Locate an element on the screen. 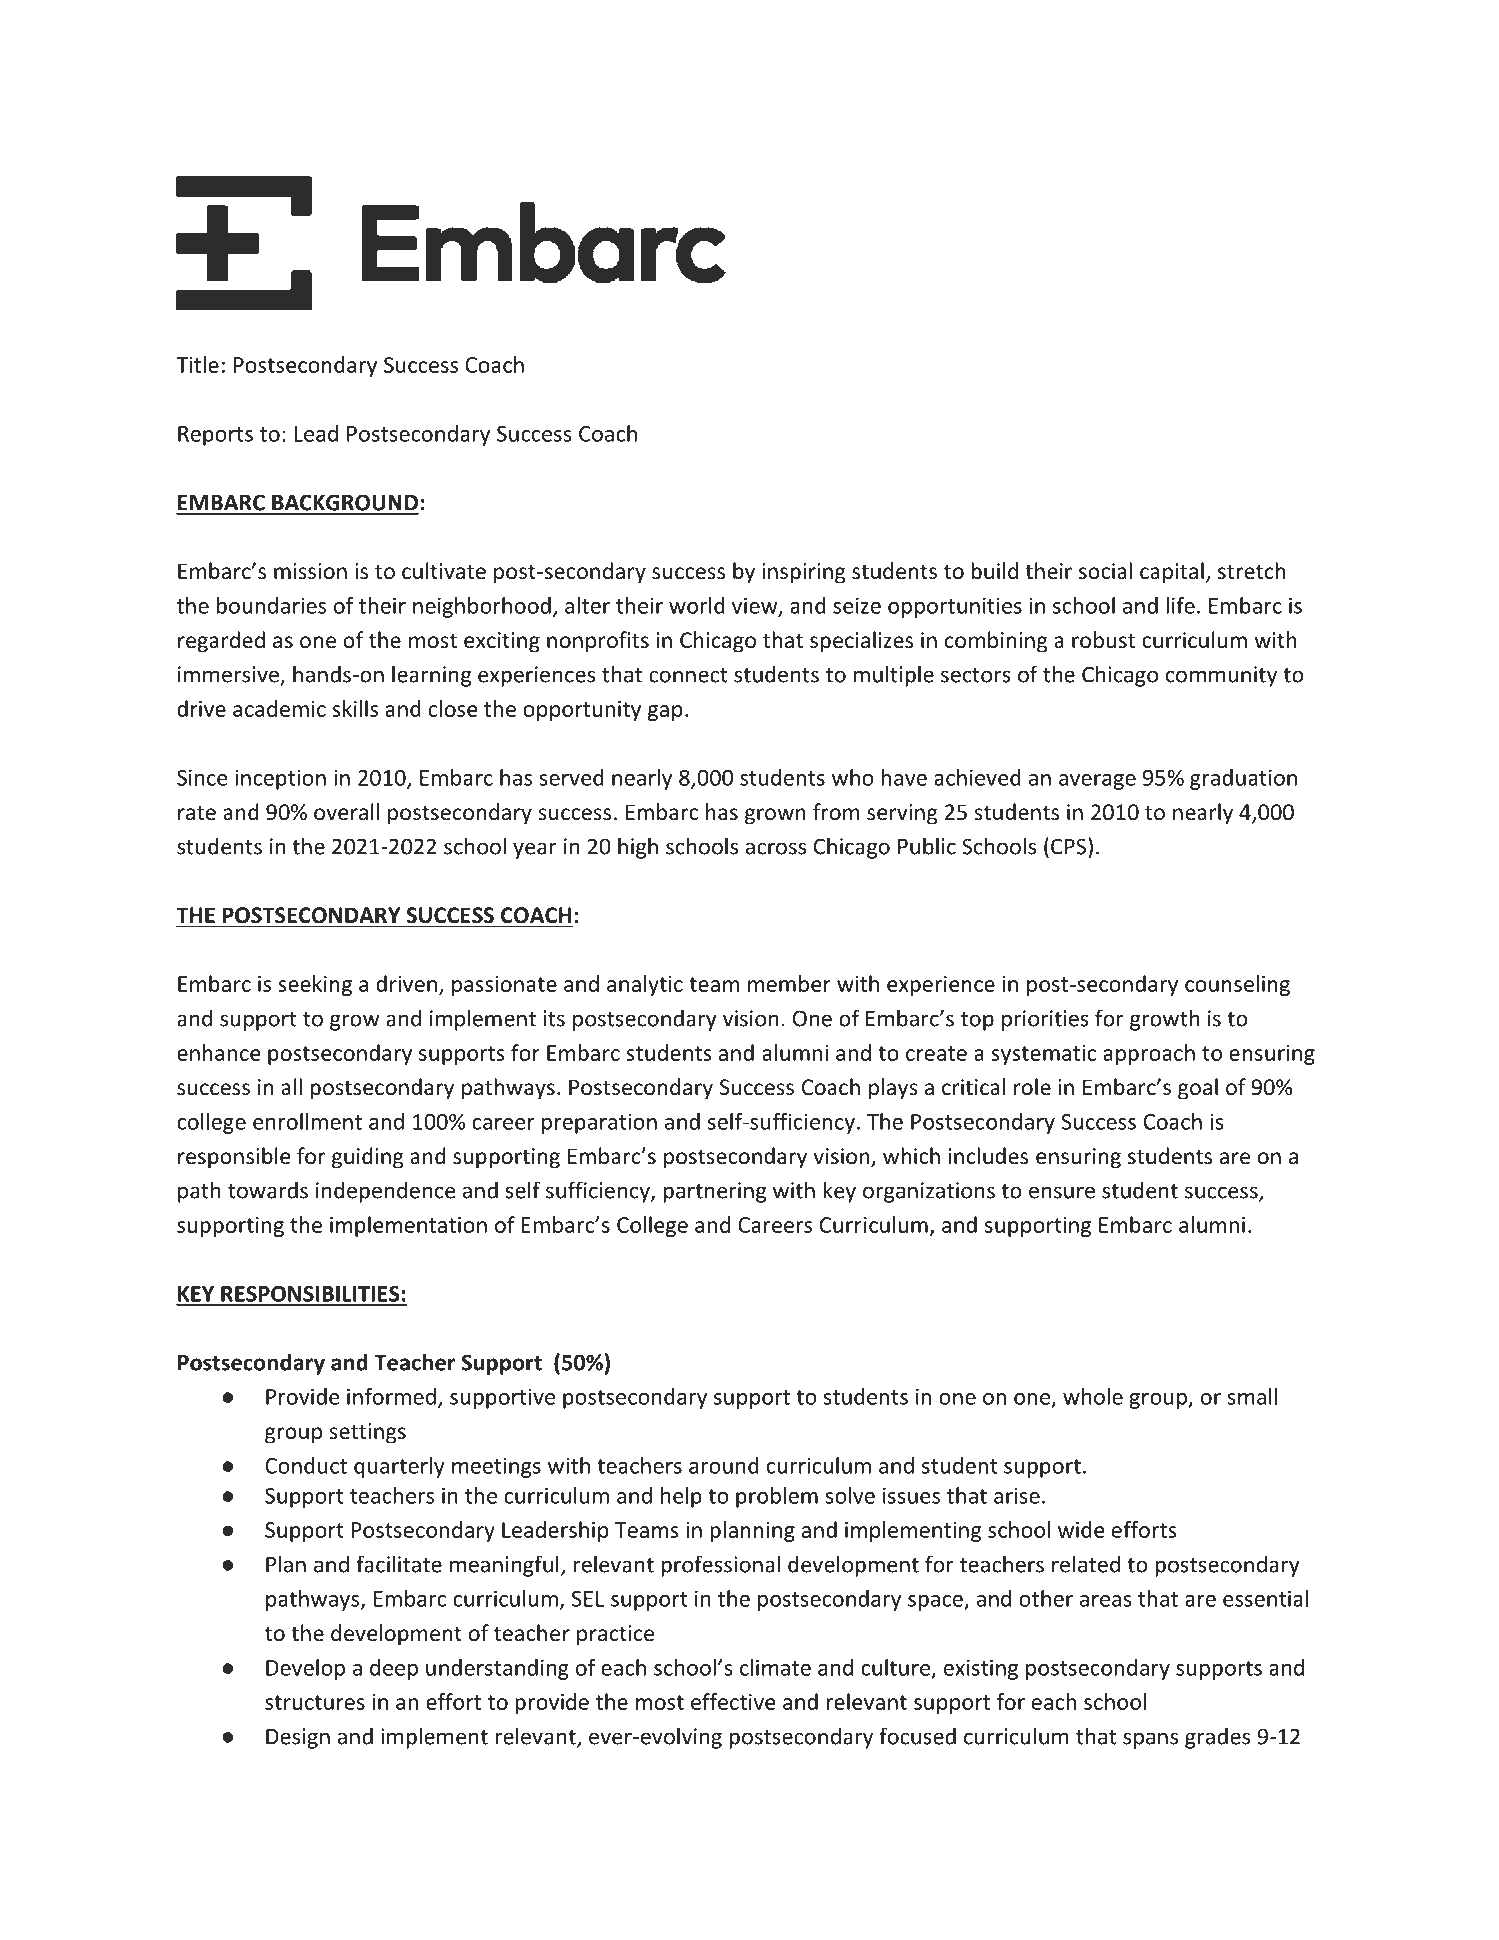  average is located at coordinates (1097, 782).
